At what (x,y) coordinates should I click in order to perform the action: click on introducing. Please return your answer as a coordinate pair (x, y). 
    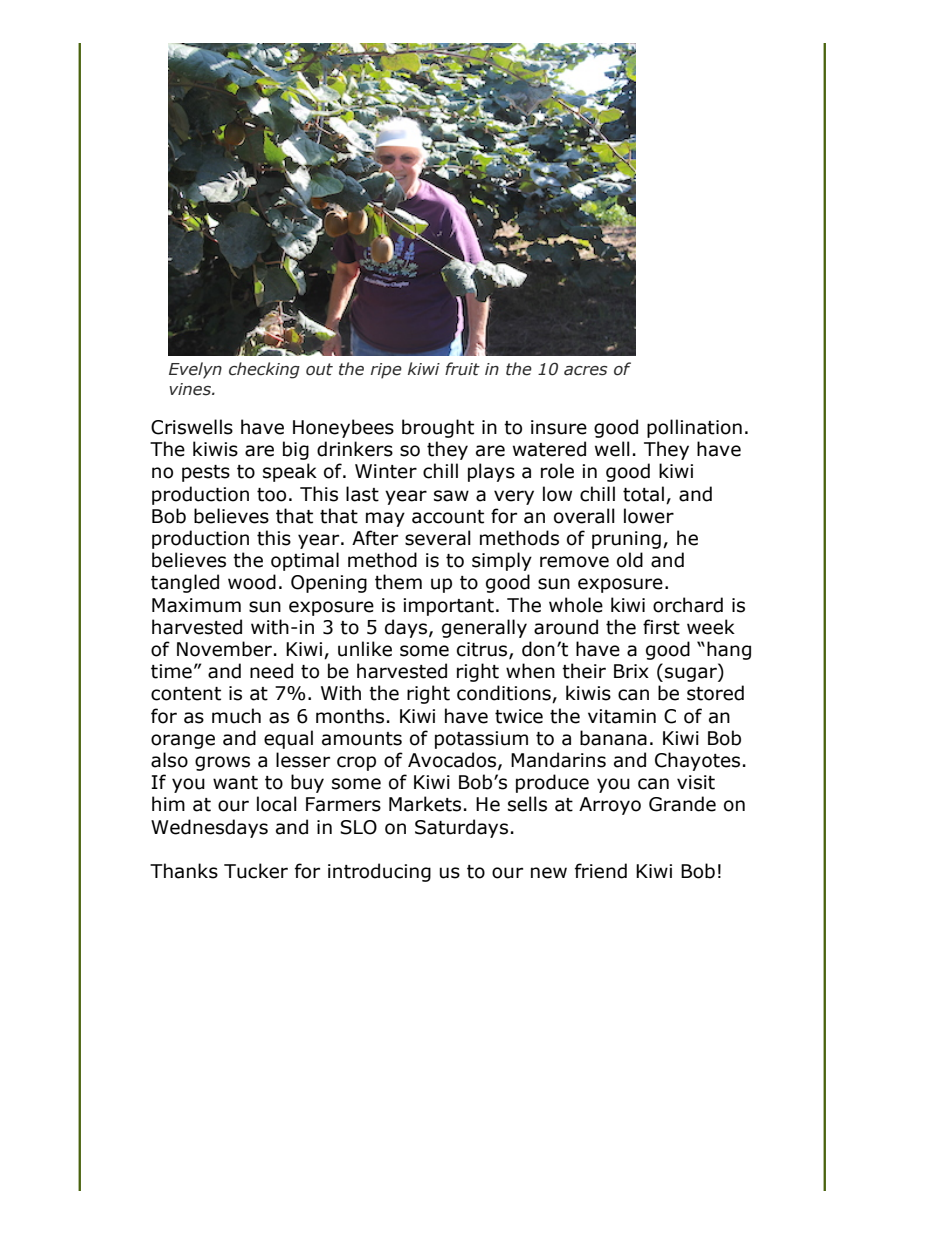
    Looking at the image, I should click on (379, 872).
